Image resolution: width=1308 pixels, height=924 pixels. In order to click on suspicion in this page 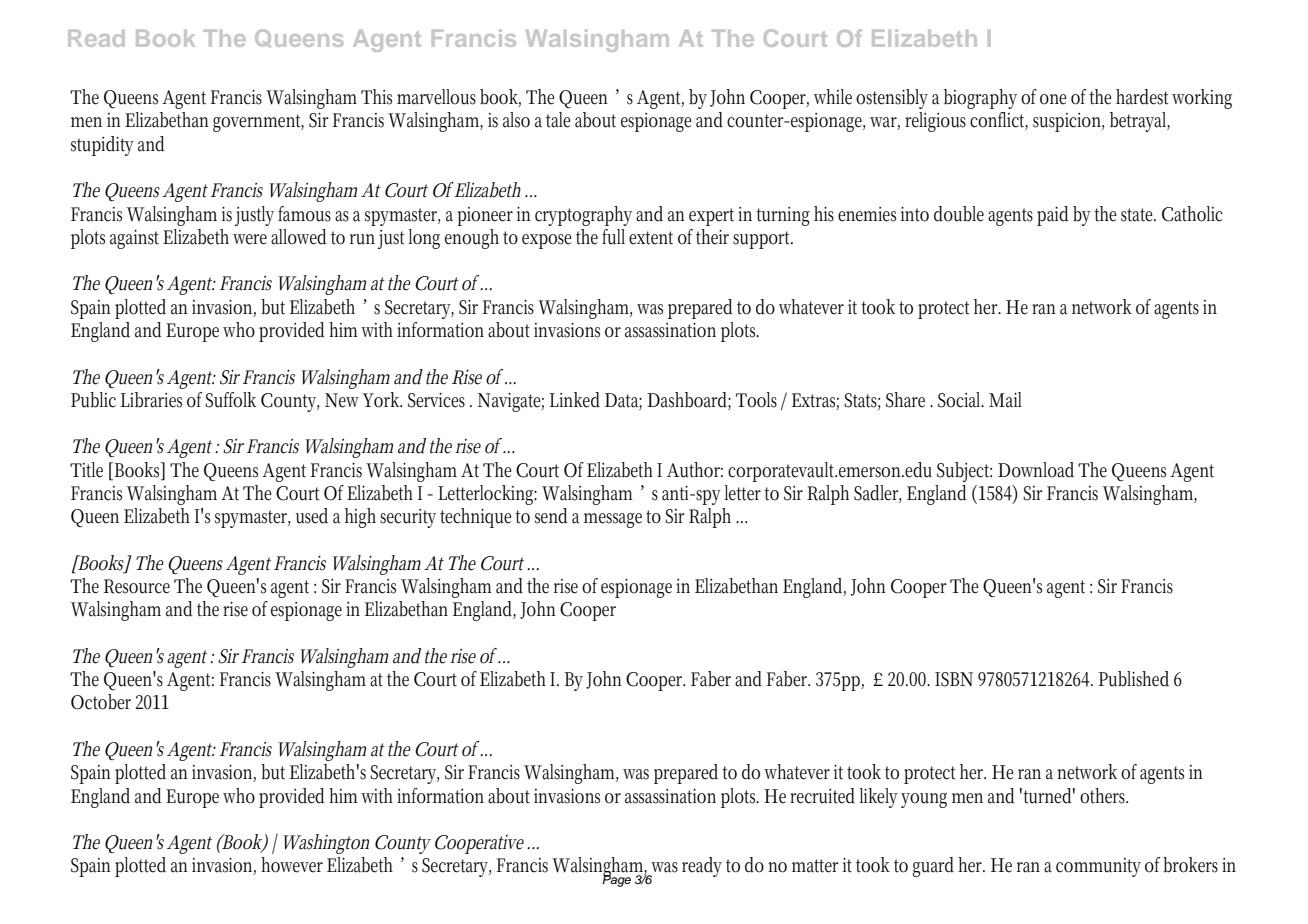, I will do `click(1068, 122)`.
